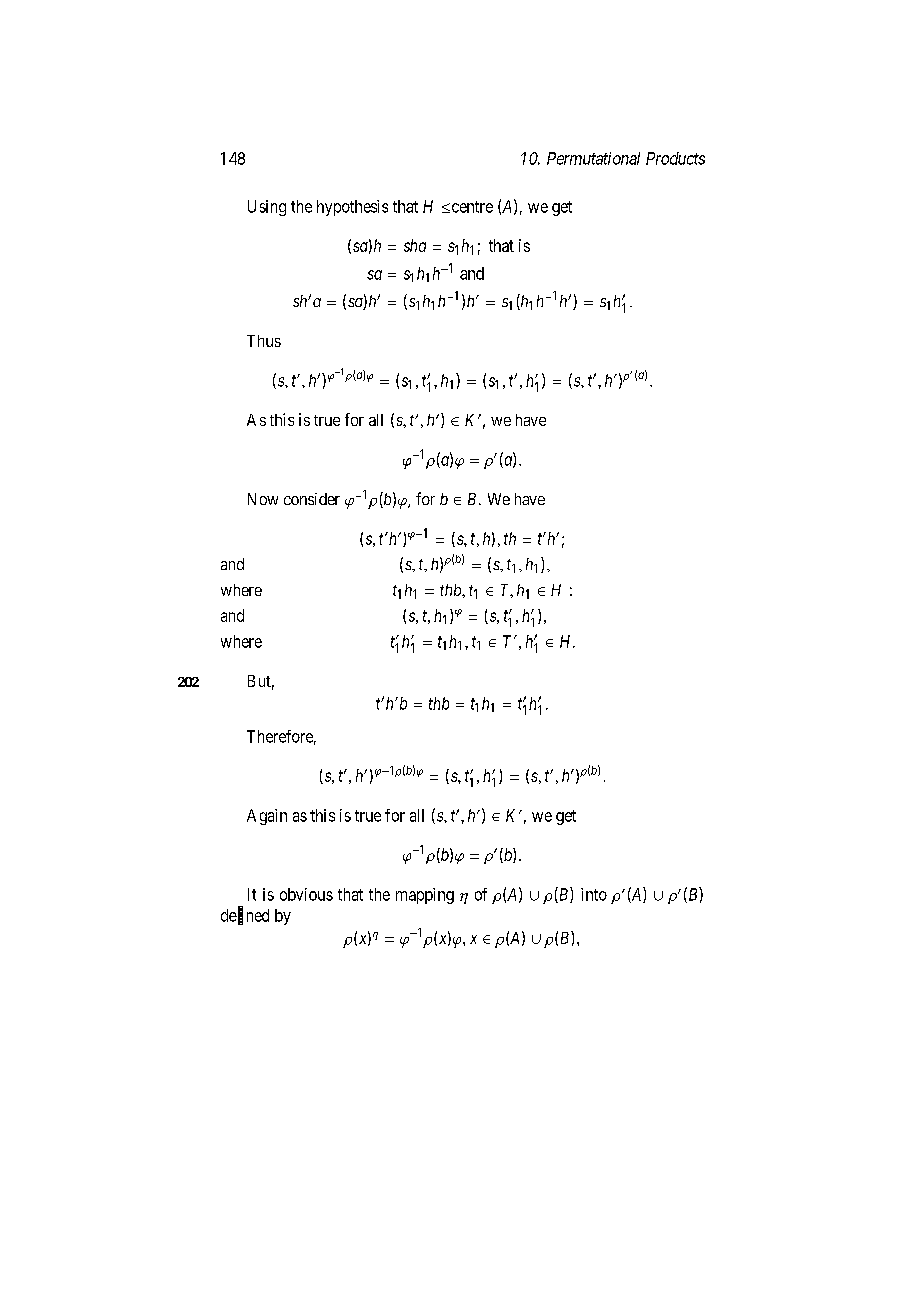 Image resolution: width=924 pixels, height=1308 pixels. What do you see at coordinates (312, 499) in the screenshot?
I see `consider` at bounding box center [312, 499].
